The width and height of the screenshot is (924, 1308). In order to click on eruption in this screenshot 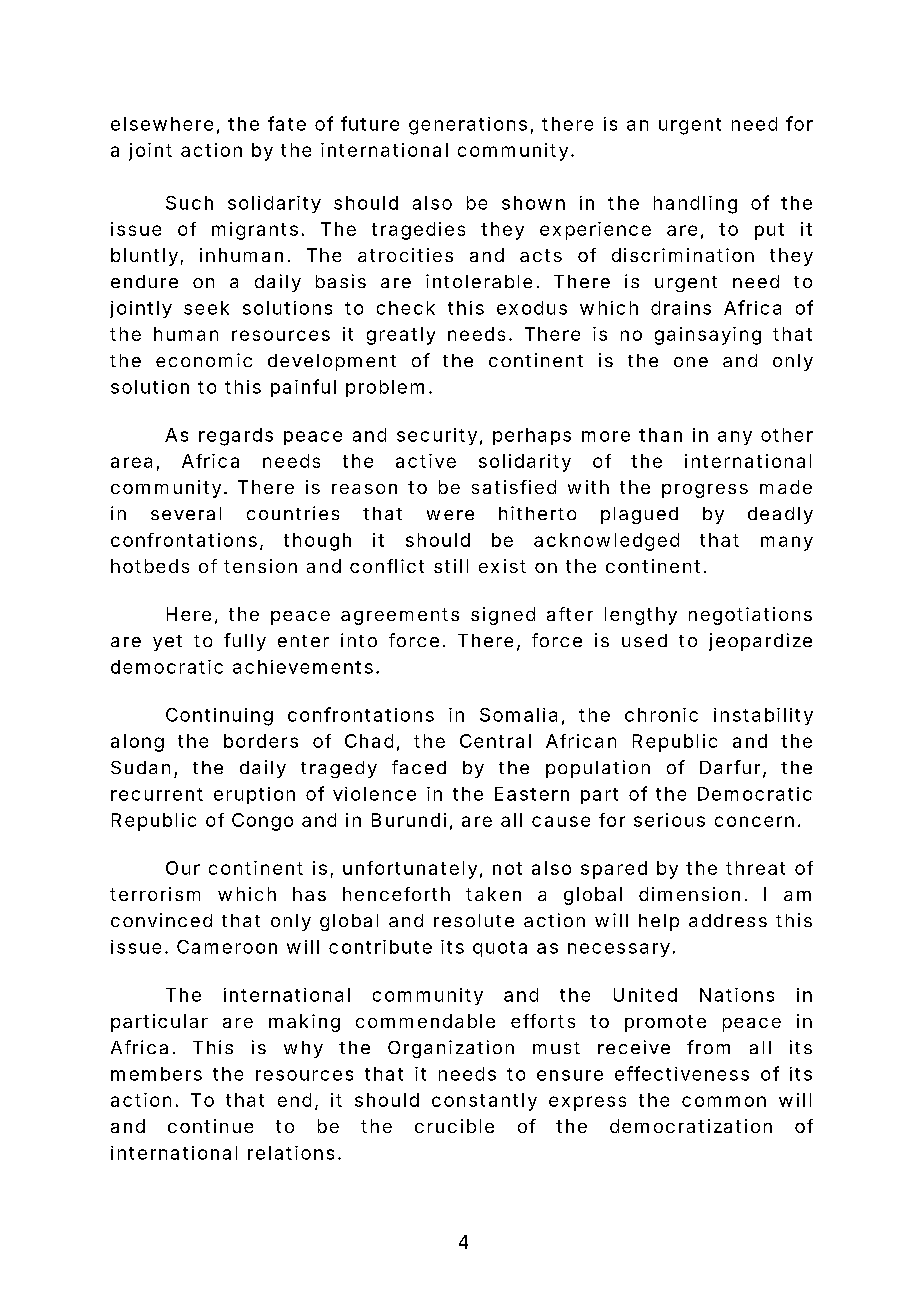, I will do `click(254, 795)`.
